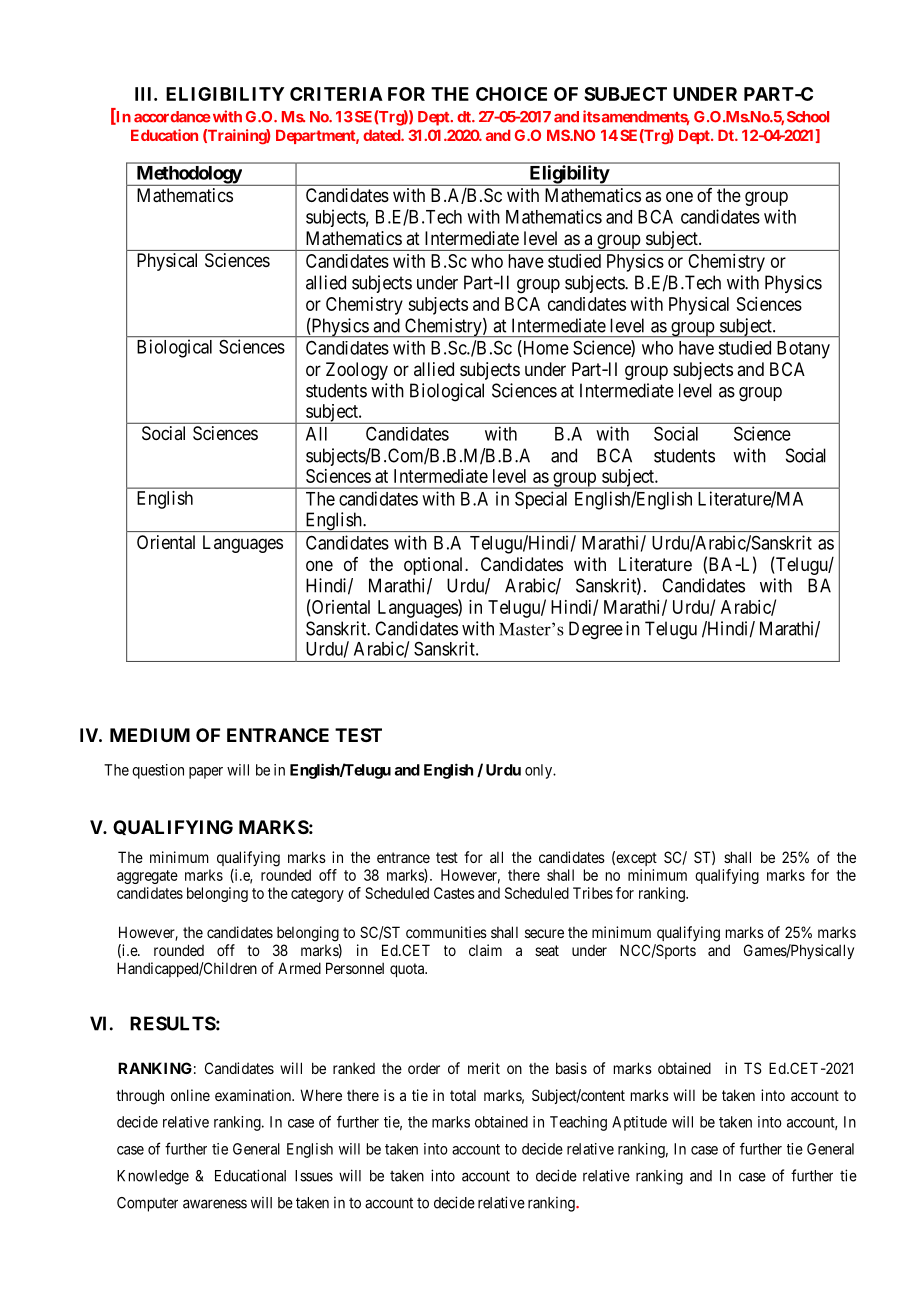 This screenshot has height=1310, width=924. What do you see at coordinates (357, 371) in the screenshot?
I see `Zoology` at bounding box center [357, 371].
